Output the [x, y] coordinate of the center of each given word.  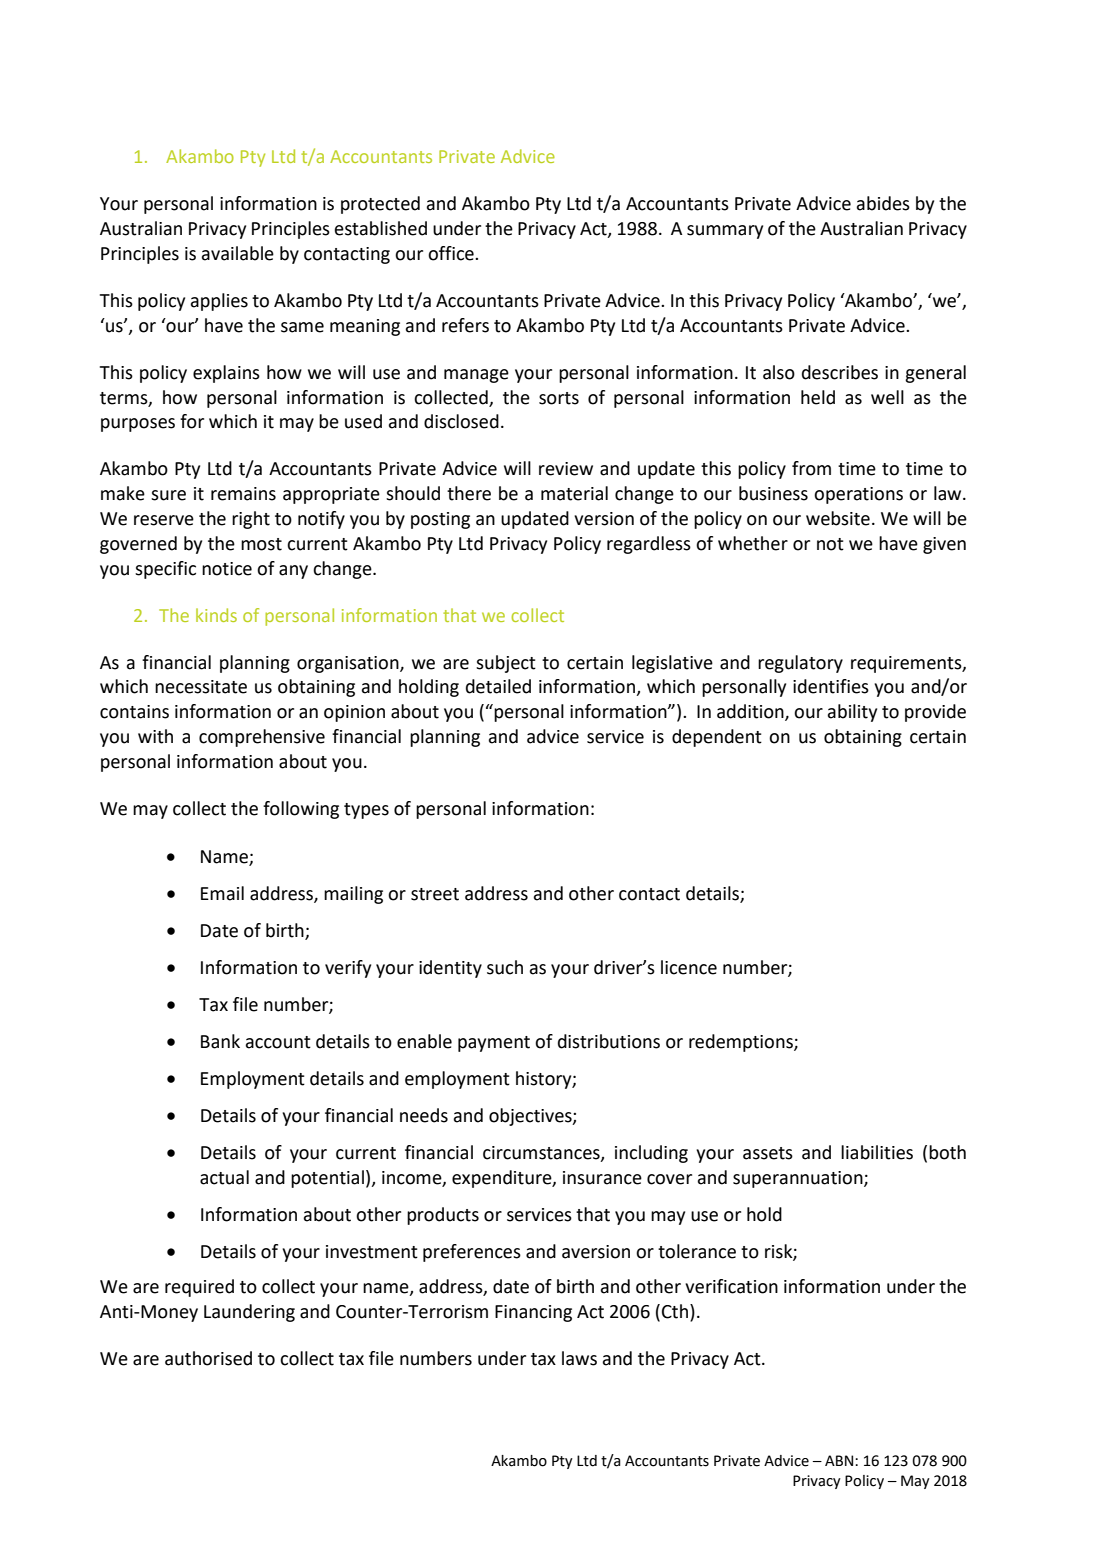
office [452, 253]
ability [852, 713]
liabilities [877, 1152]
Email [222, 893]
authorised [208, 1358]
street [435, 894]
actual [224, 1177]
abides [883, 203]
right [251, 520]
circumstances [542, 1153]
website [838, 518]
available [238, 253]
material [574, 493]
